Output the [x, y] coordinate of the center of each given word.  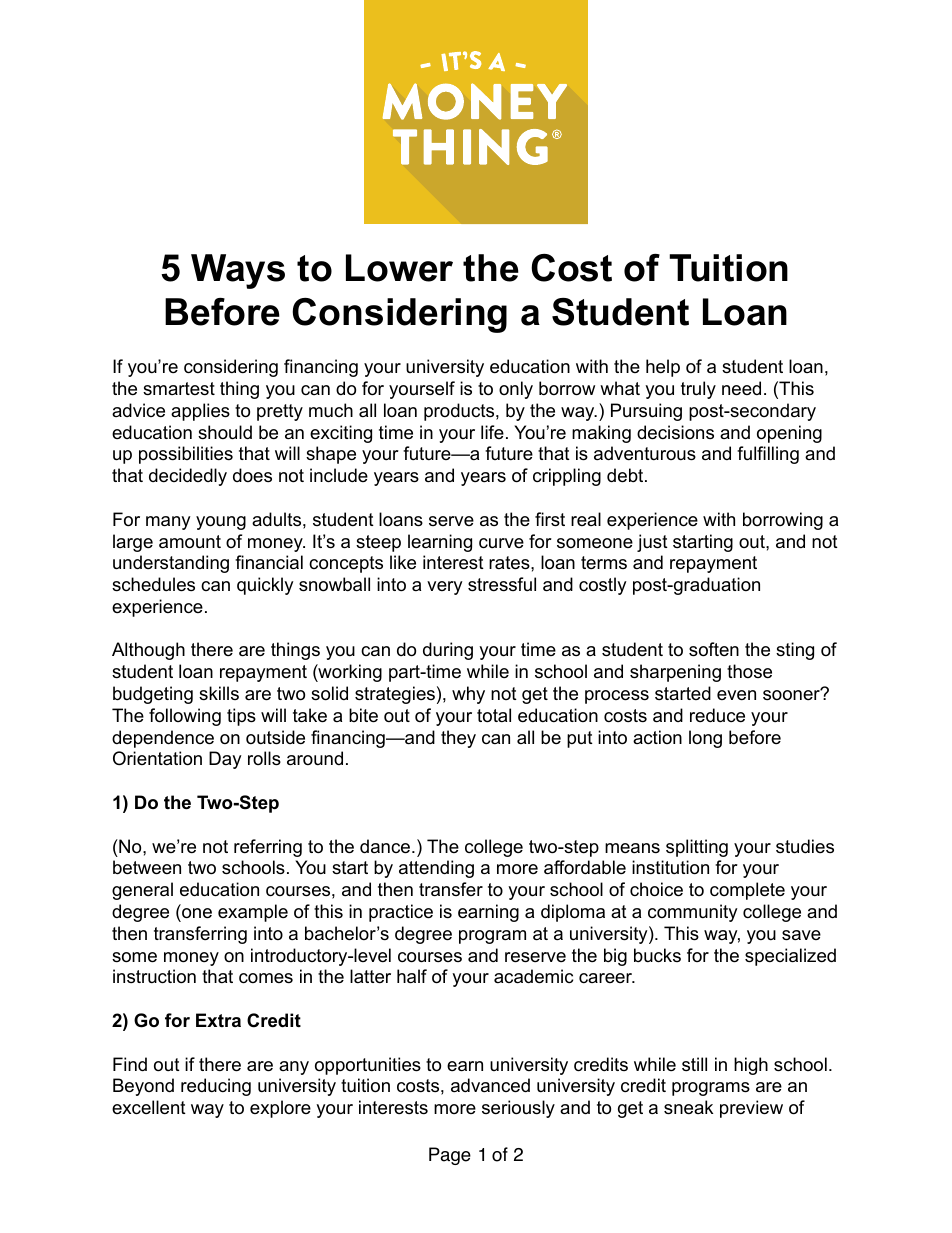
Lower [399, 268]
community [693, 913]
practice [401, 913]
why [468, 695]
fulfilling [768, 455]
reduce [717, 715]
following [185, 717]
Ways [238, 271]
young [221, 523]
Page [450, 1156]
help [663, 368]
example [253, 913]
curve [501, 543]
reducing [216, 1087]
